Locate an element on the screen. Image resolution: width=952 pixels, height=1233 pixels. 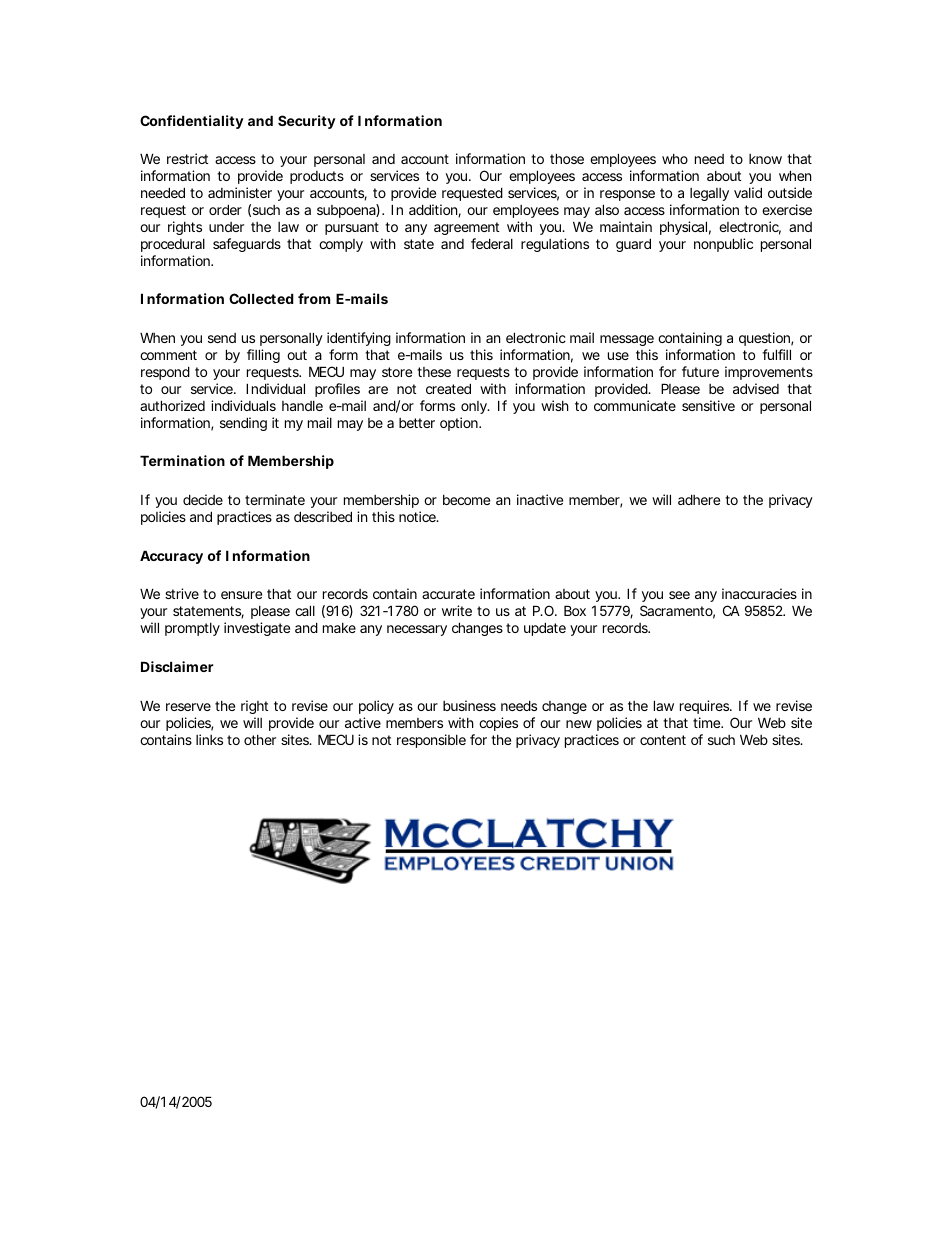
federal is located at coordinates (492, 243).
